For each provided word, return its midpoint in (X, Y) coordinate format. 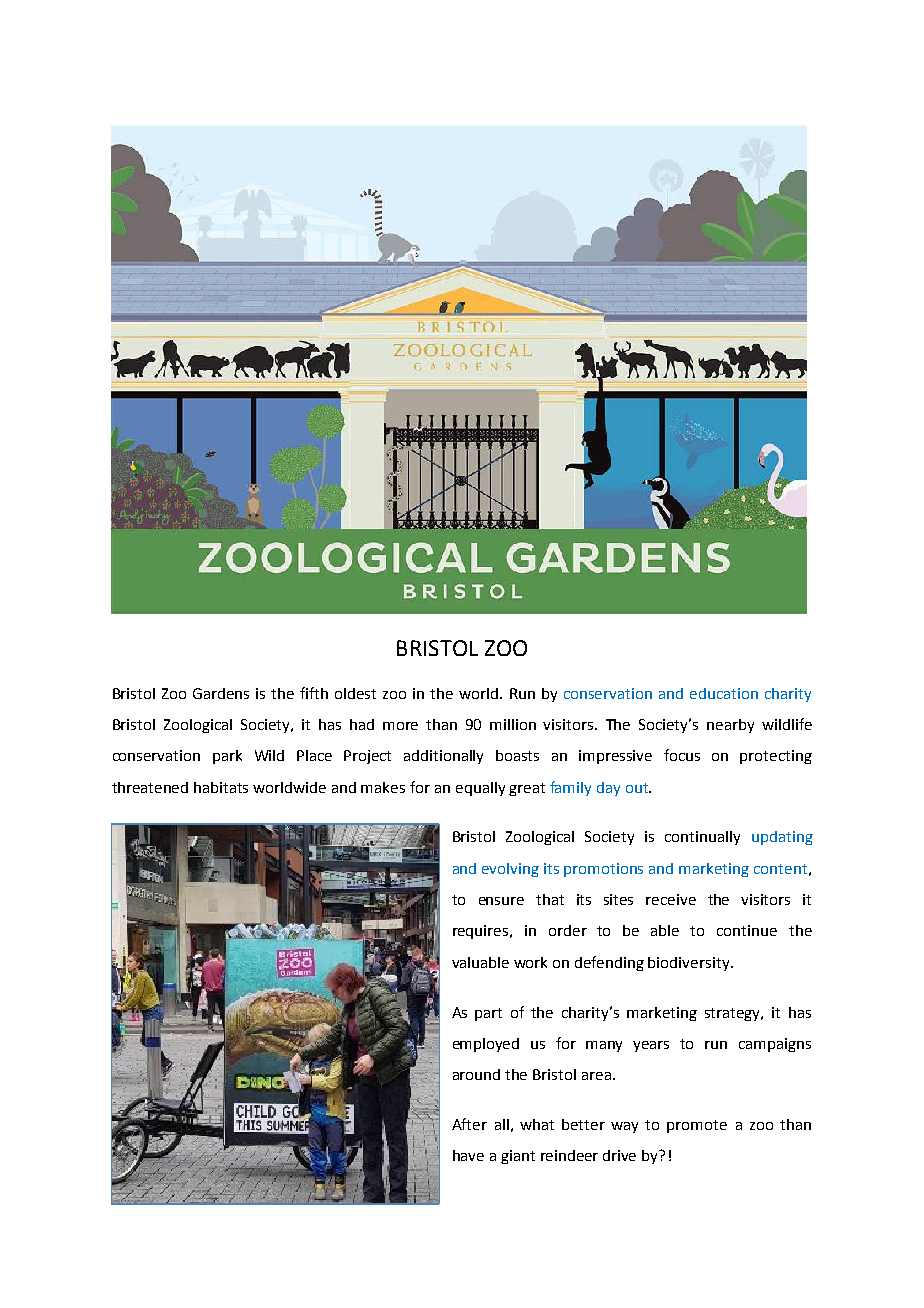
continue (747, 930)
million (513, 724)
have (468, 1155)
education (724, 693)
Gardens (221, 693)
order (568, 930)
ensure (501, 901)
